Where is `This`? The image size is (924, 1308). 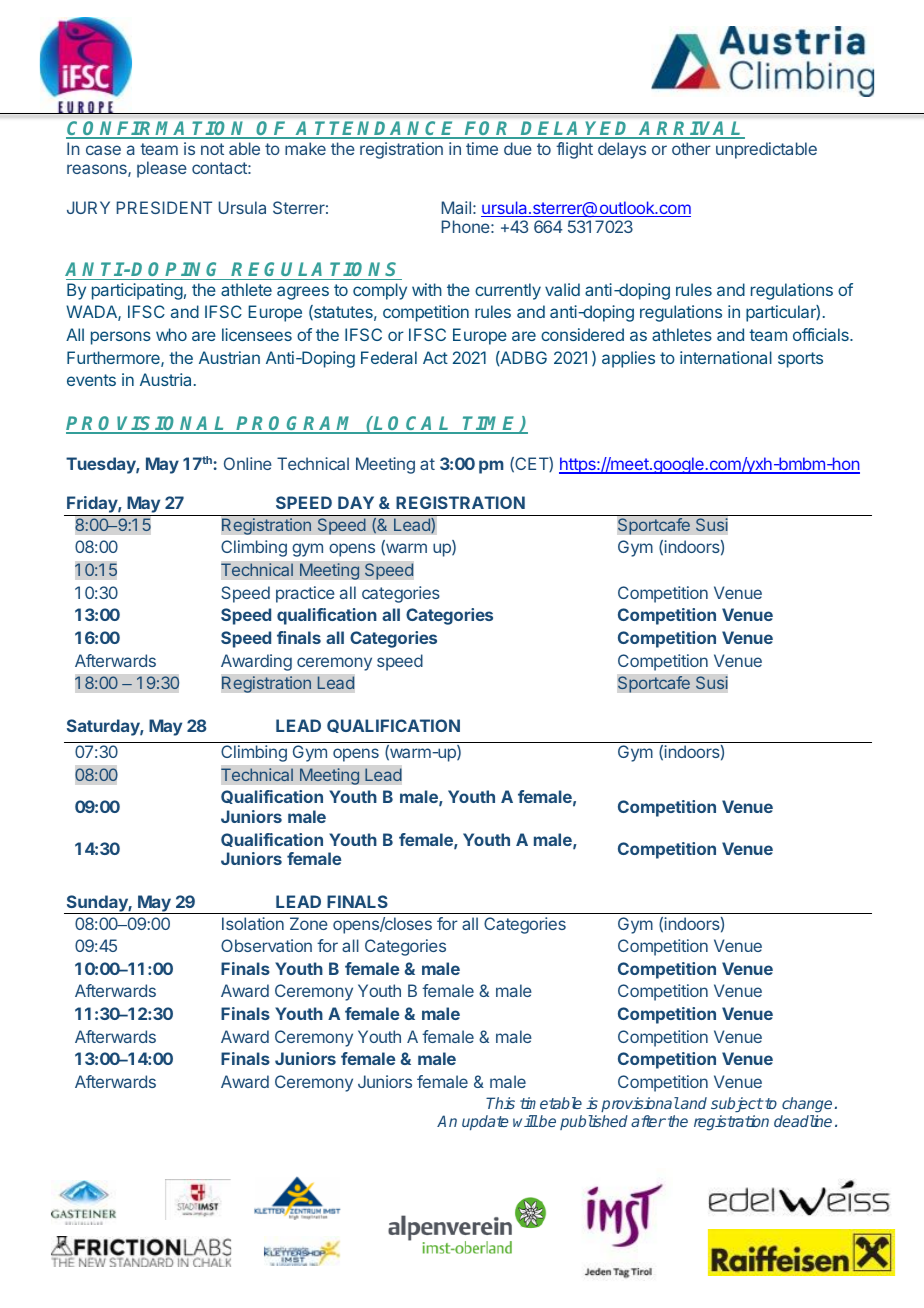 This is located at coordinates (500, 1103).
